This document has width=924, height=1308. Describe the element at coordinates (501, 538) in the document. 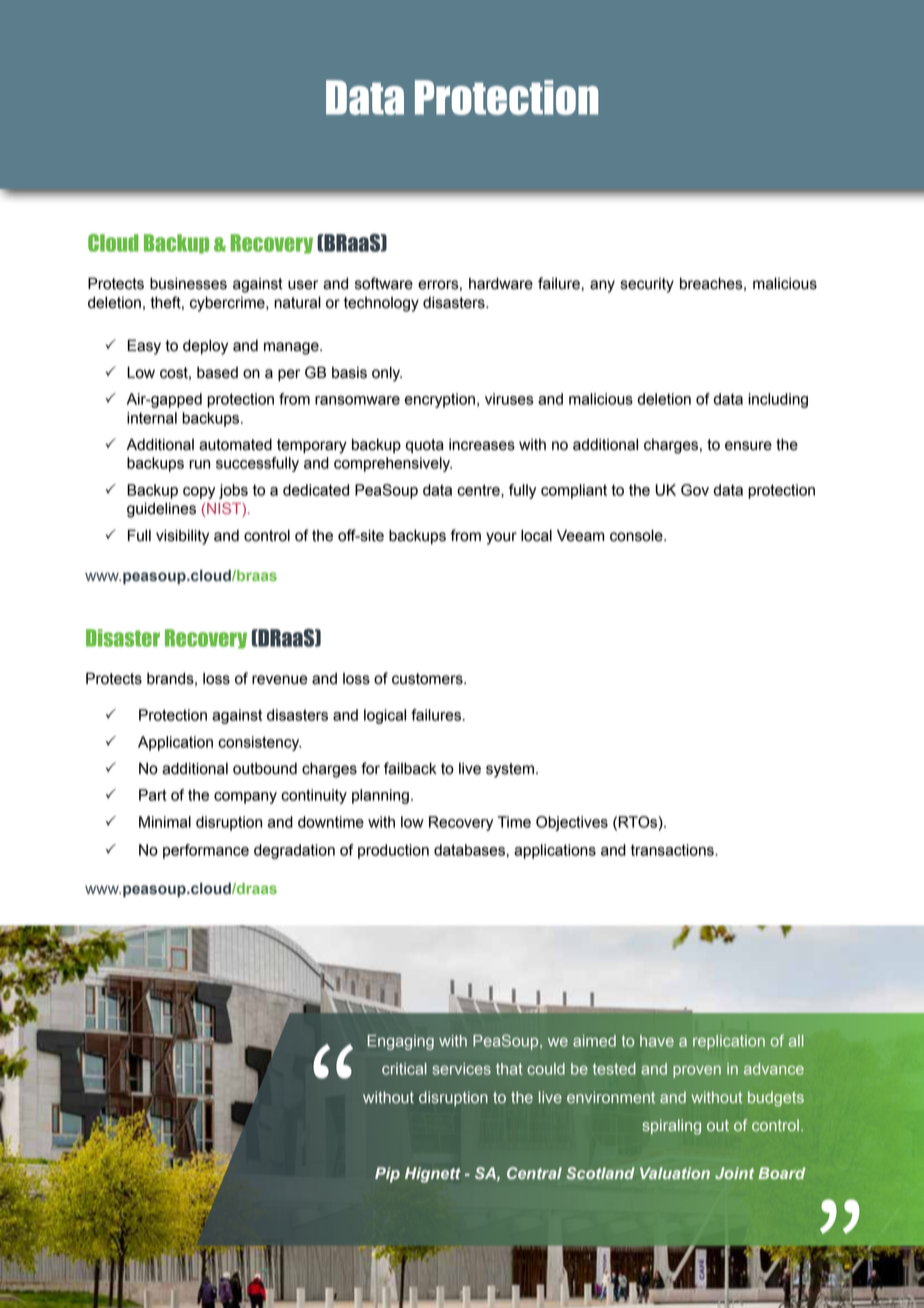

I see `your` at that location.
